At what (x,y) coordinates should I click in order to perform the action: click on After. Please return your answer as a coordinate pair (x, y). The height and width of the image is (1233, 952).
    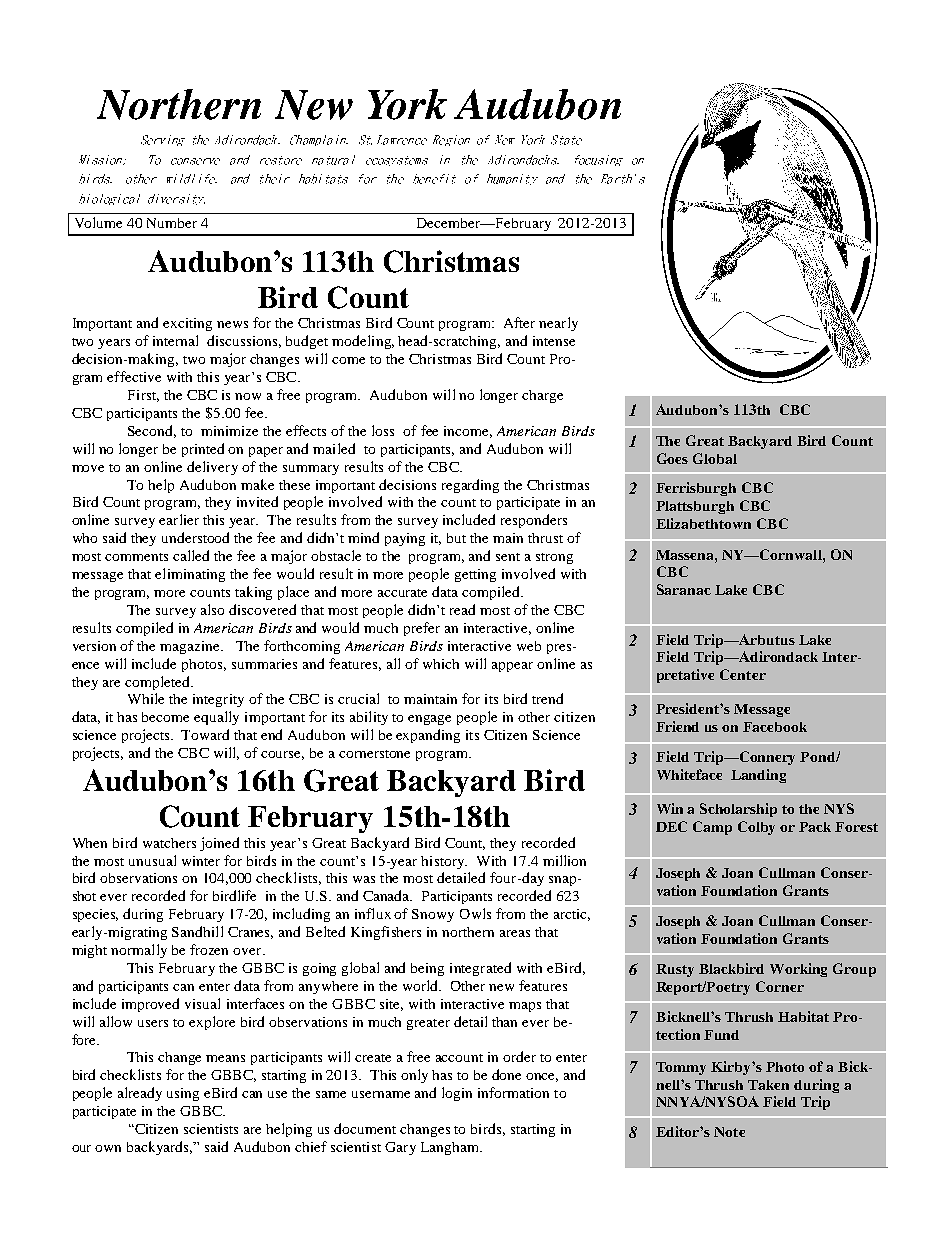
    Looking at the image, I should click on (519, 322).
